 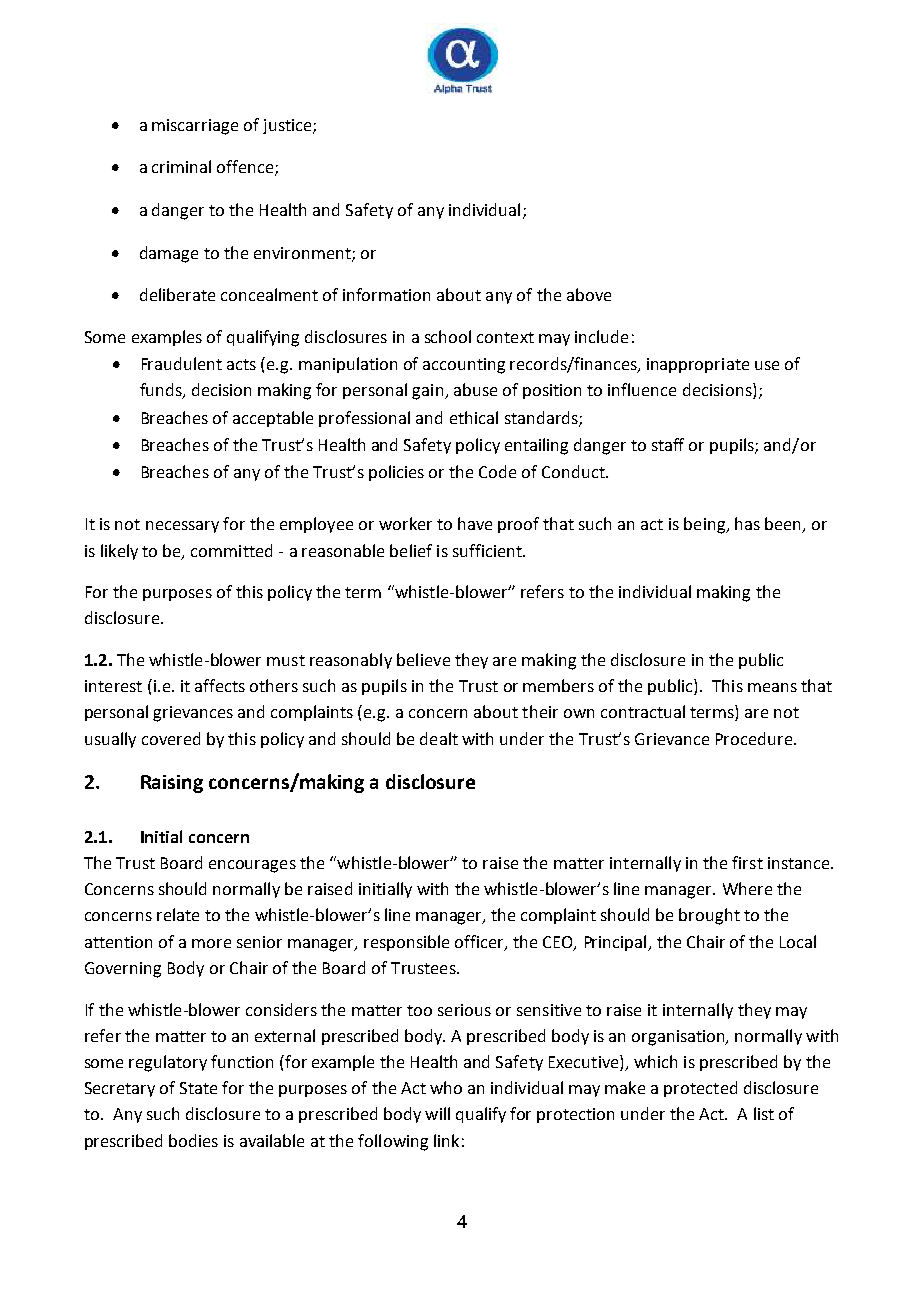 What do you see at coordinates (181, 166) in the screenshot?
I see `criminal` at bounding box center [181, 166].
